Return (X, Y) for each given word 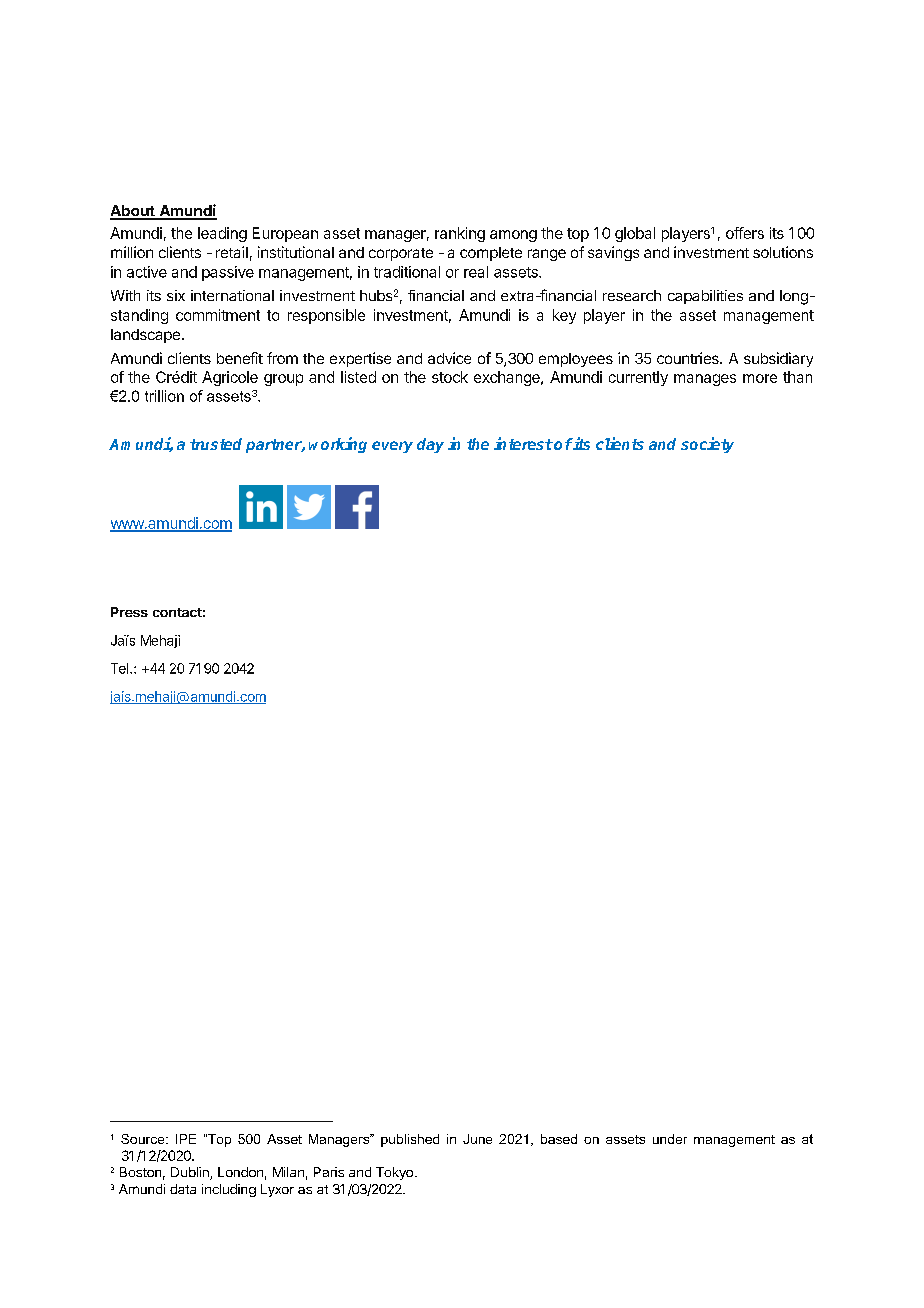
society (707, 445)
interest (523, 443)
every (392, 447)
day (430, 445)
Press (129, 612)
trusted (216, 444)
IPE (186, 1139)
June (477, 1139)
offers (745, 233)
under (670, 1139)
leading (222, 234)
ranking (460, 234)
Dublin (191, 1173)
